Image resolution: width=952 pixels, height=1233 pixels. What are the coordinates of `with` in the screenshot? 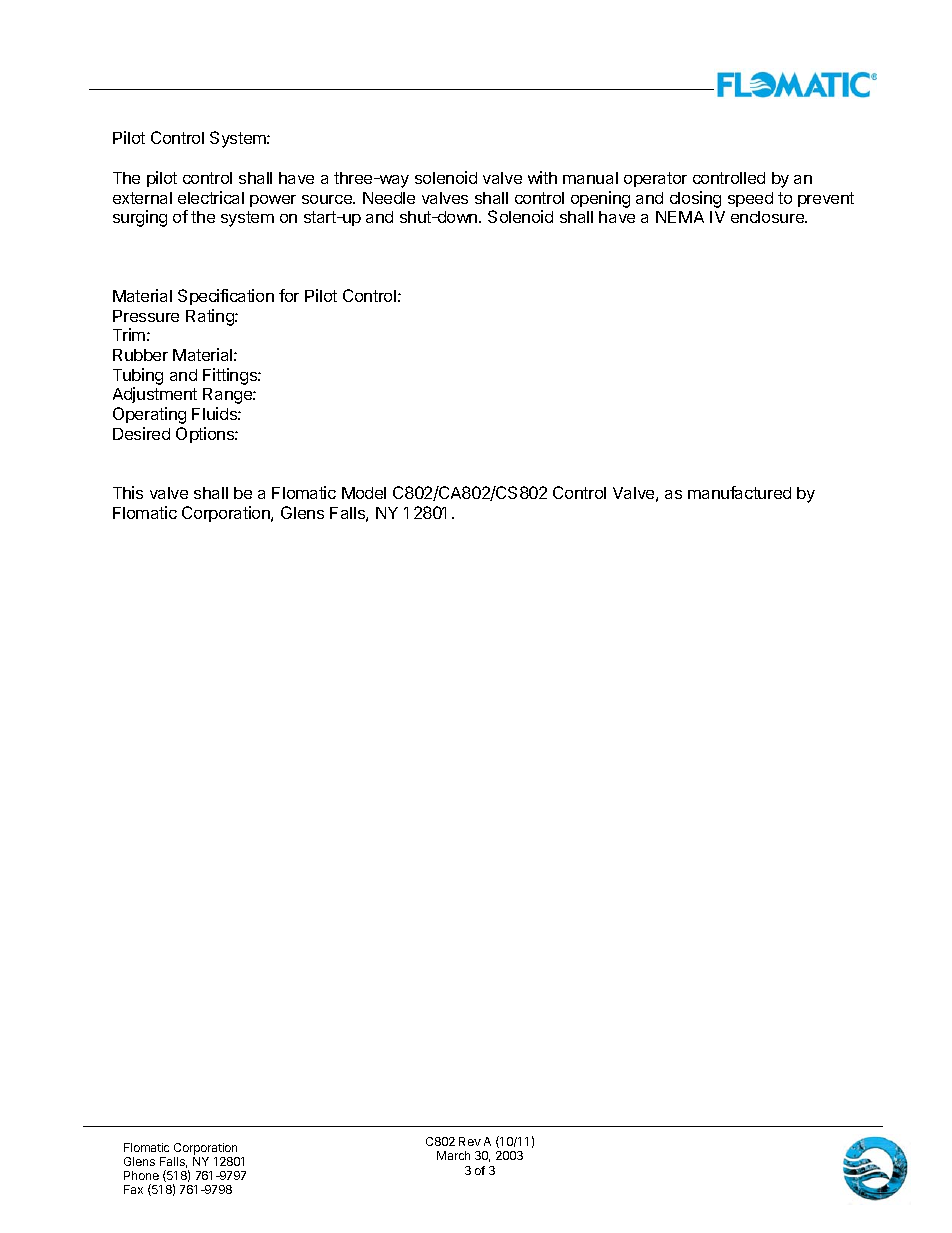 It's located at (542, 177).
